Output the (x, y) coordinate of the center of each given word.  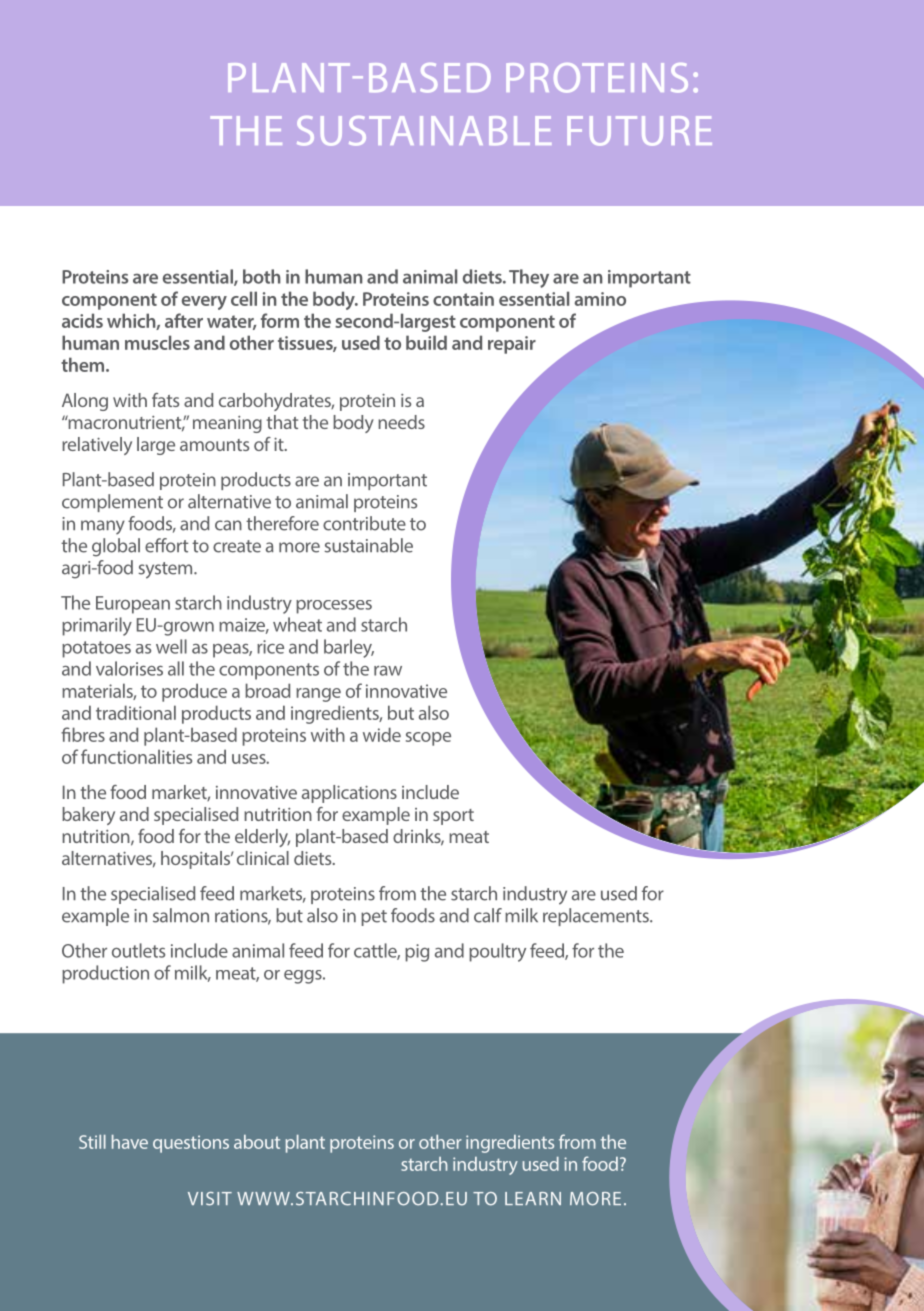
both (262, 276)
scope (428, 739)
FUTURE (639, 131)
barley (349, 648)
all (176, 668)
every (204, 303)
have (130, 1142)
